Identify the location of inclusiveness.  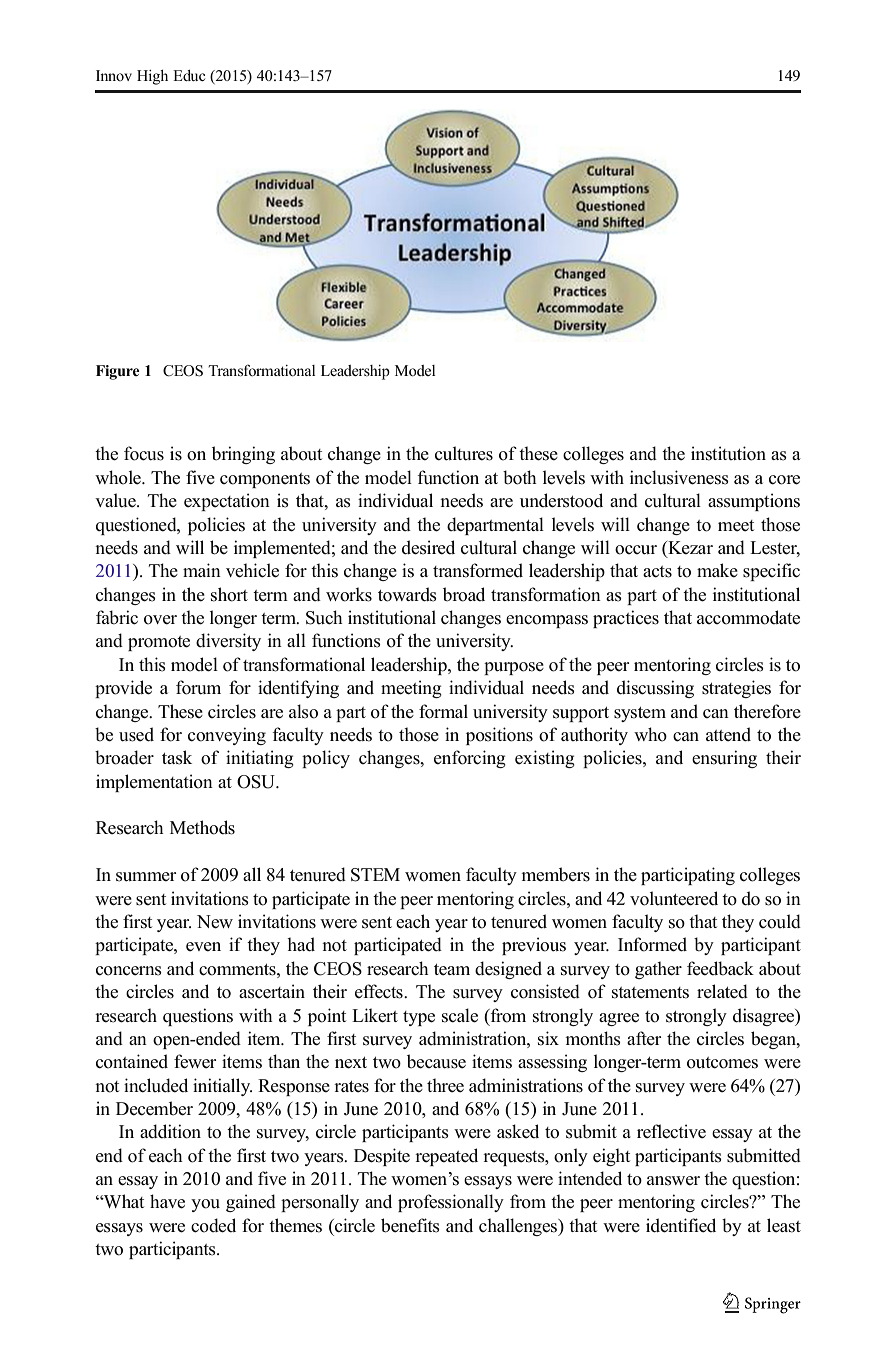
(679, 477).
